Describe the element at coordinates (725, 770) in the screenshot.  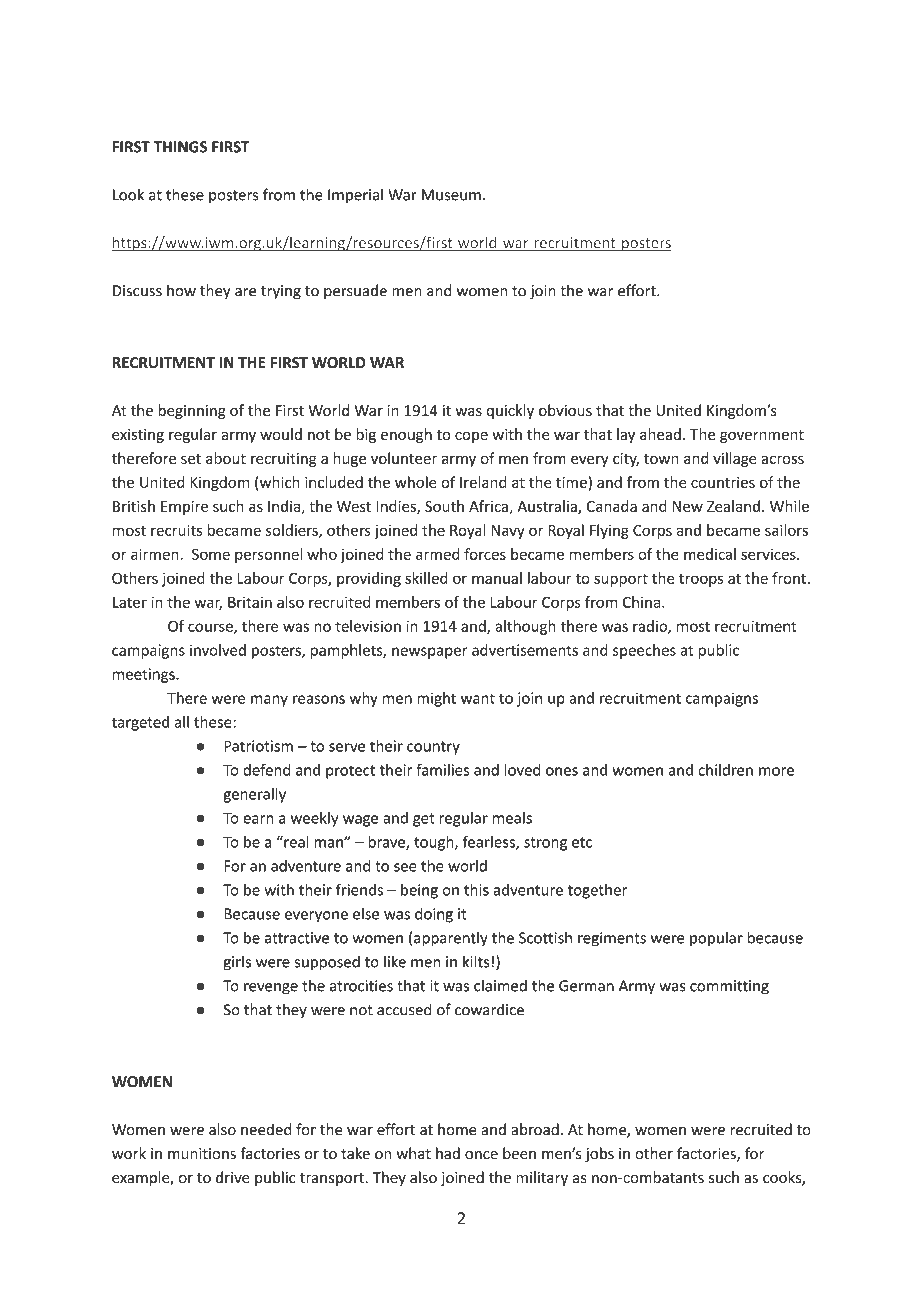
I see `children` at that location.
